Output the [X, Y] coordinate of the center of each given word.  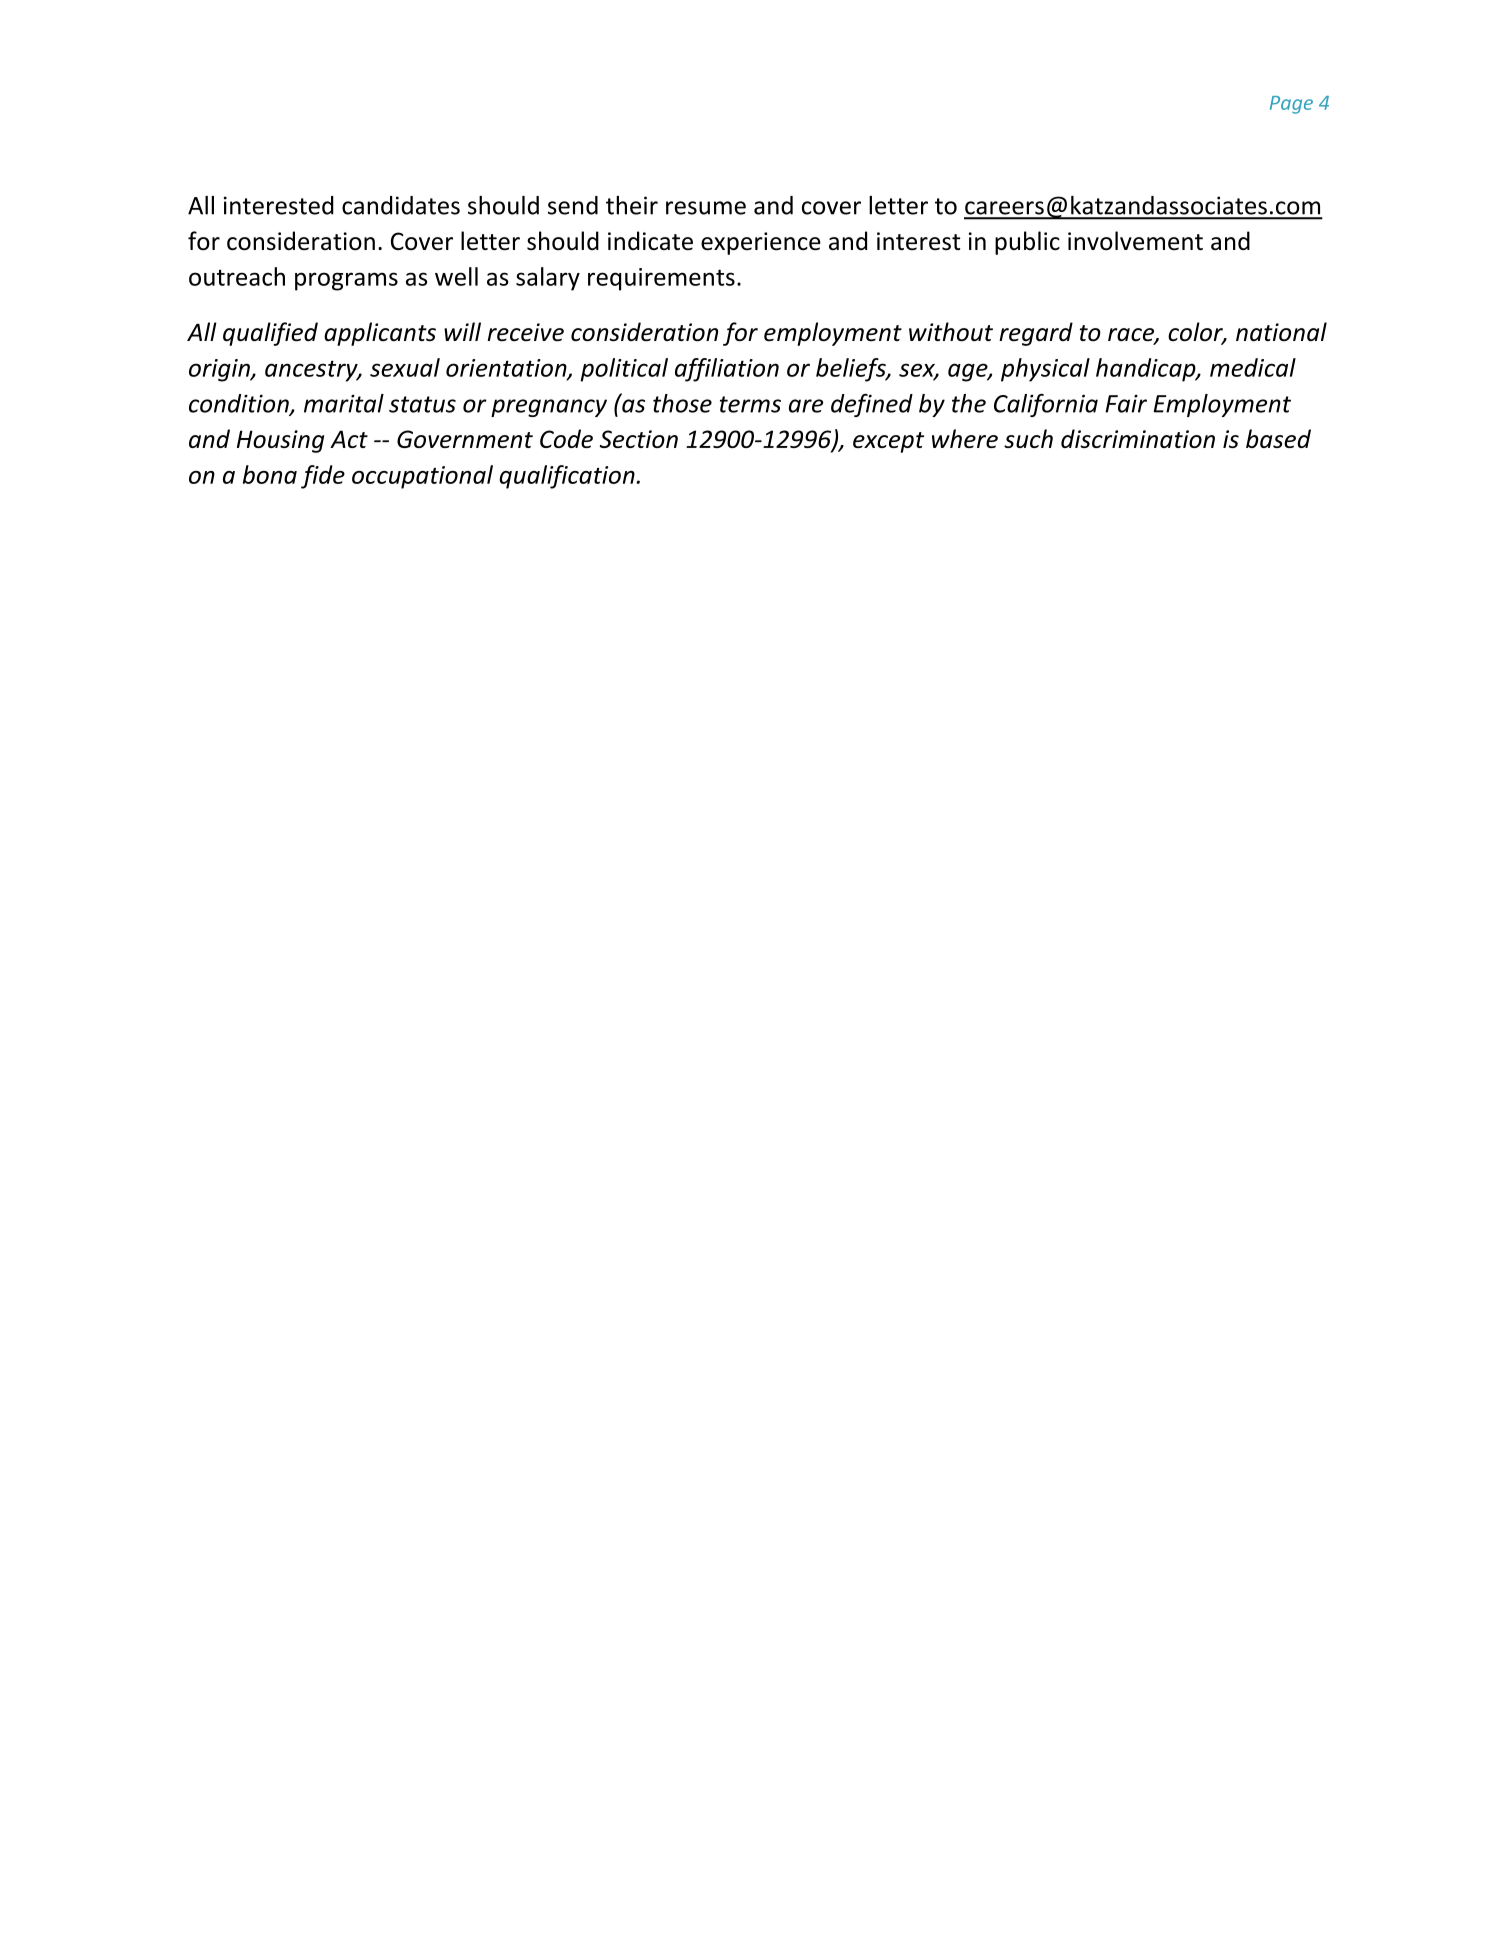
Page [1291, 105]
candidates [401, 205]
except [888, 442]
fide [323, 477]
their [632, 205]
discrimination [1138, 438]
